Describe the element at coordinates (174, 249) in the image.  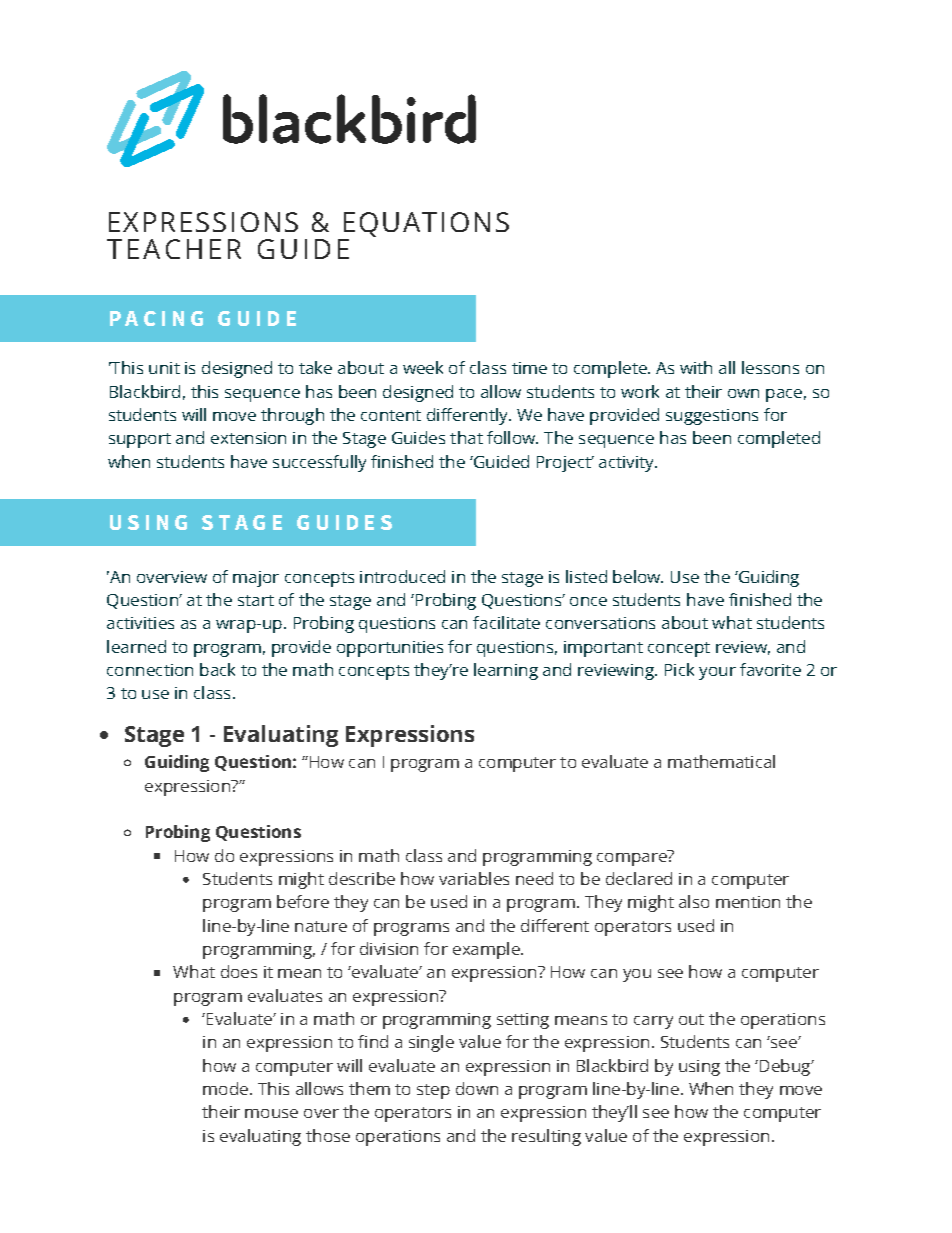
I see `TEACHER` at that location.
